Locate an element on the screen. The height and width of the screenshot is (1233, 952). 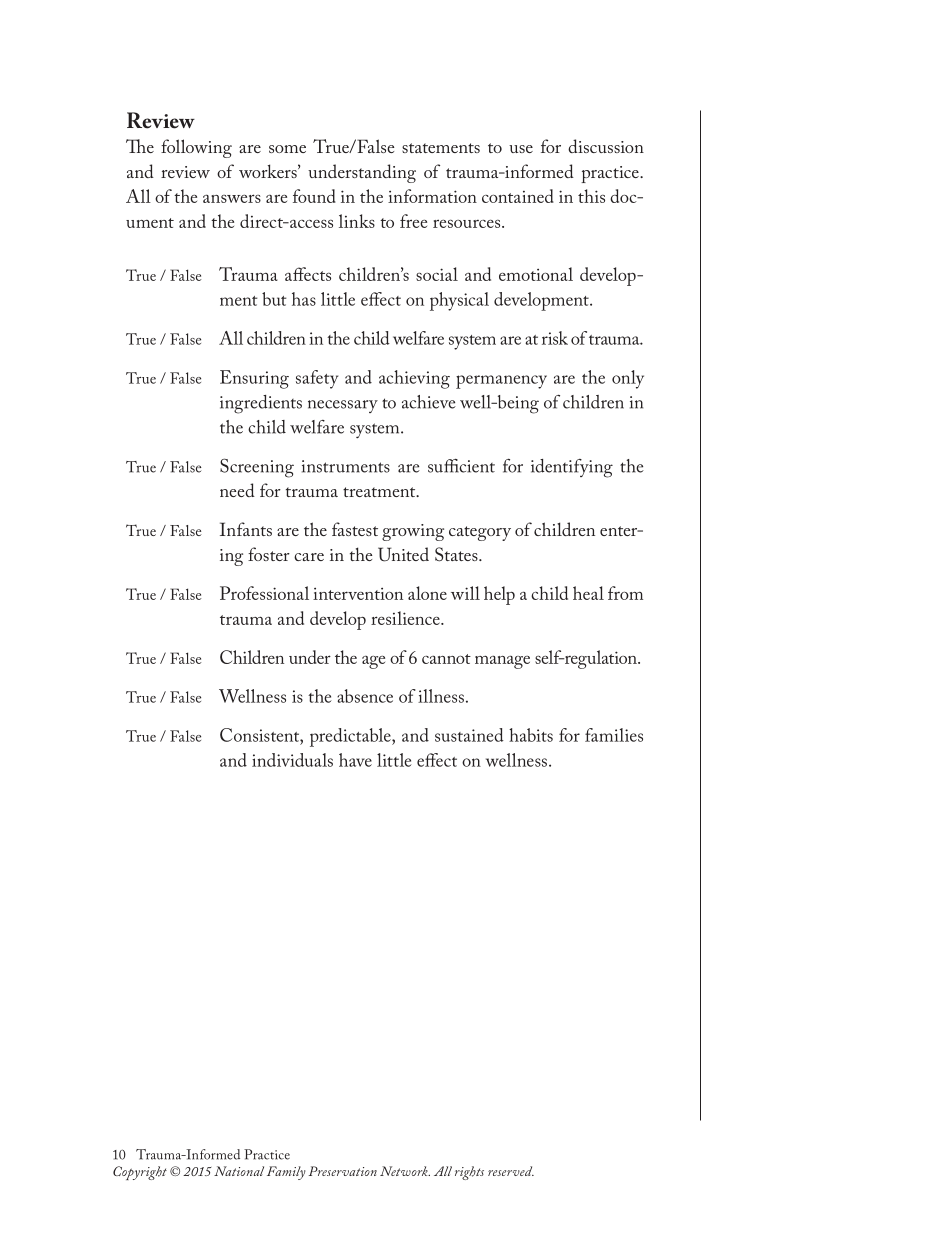
this is located at coordinates (591, 196).
